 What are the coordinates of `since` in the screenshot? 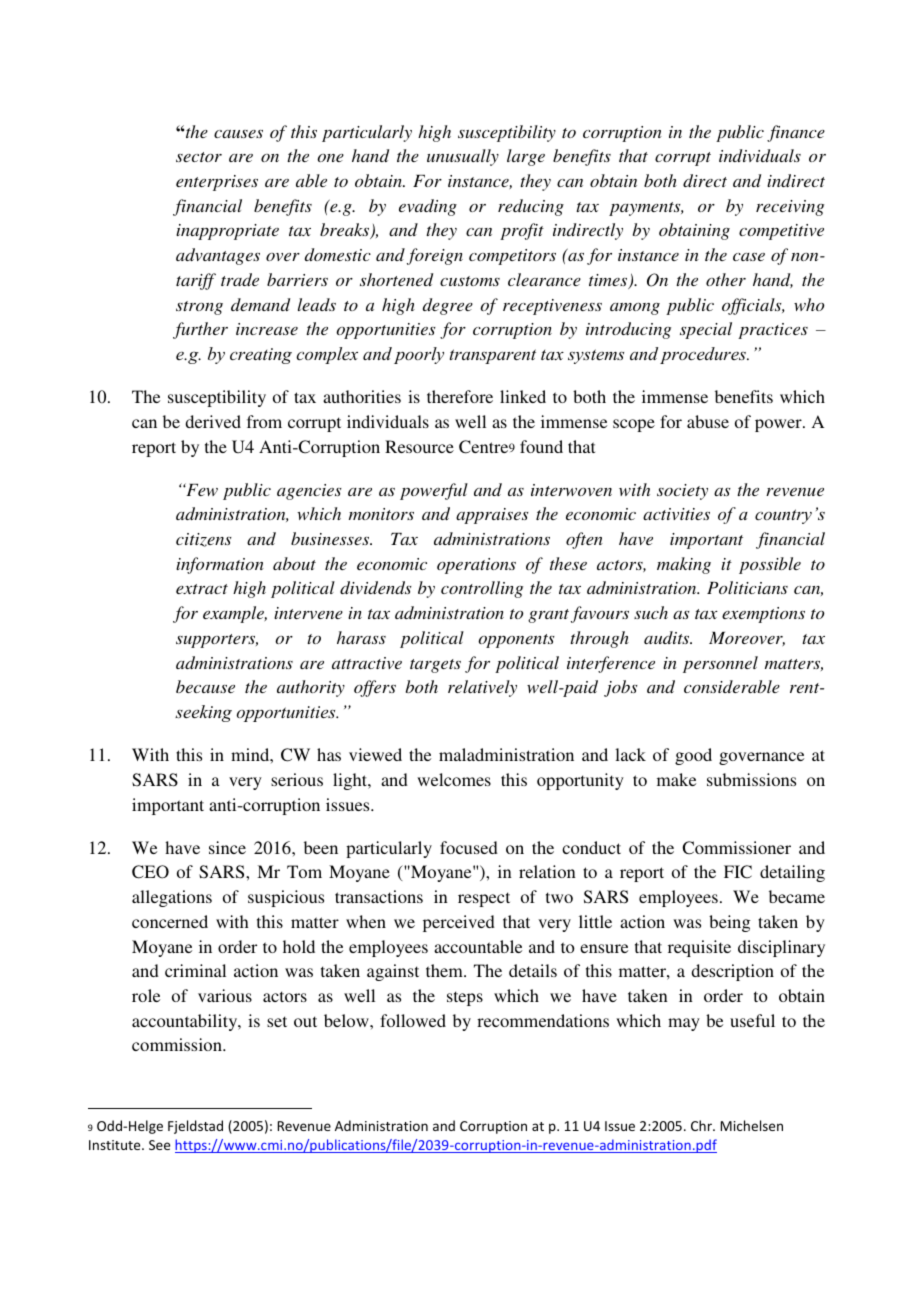 It's located at (227, 847).
